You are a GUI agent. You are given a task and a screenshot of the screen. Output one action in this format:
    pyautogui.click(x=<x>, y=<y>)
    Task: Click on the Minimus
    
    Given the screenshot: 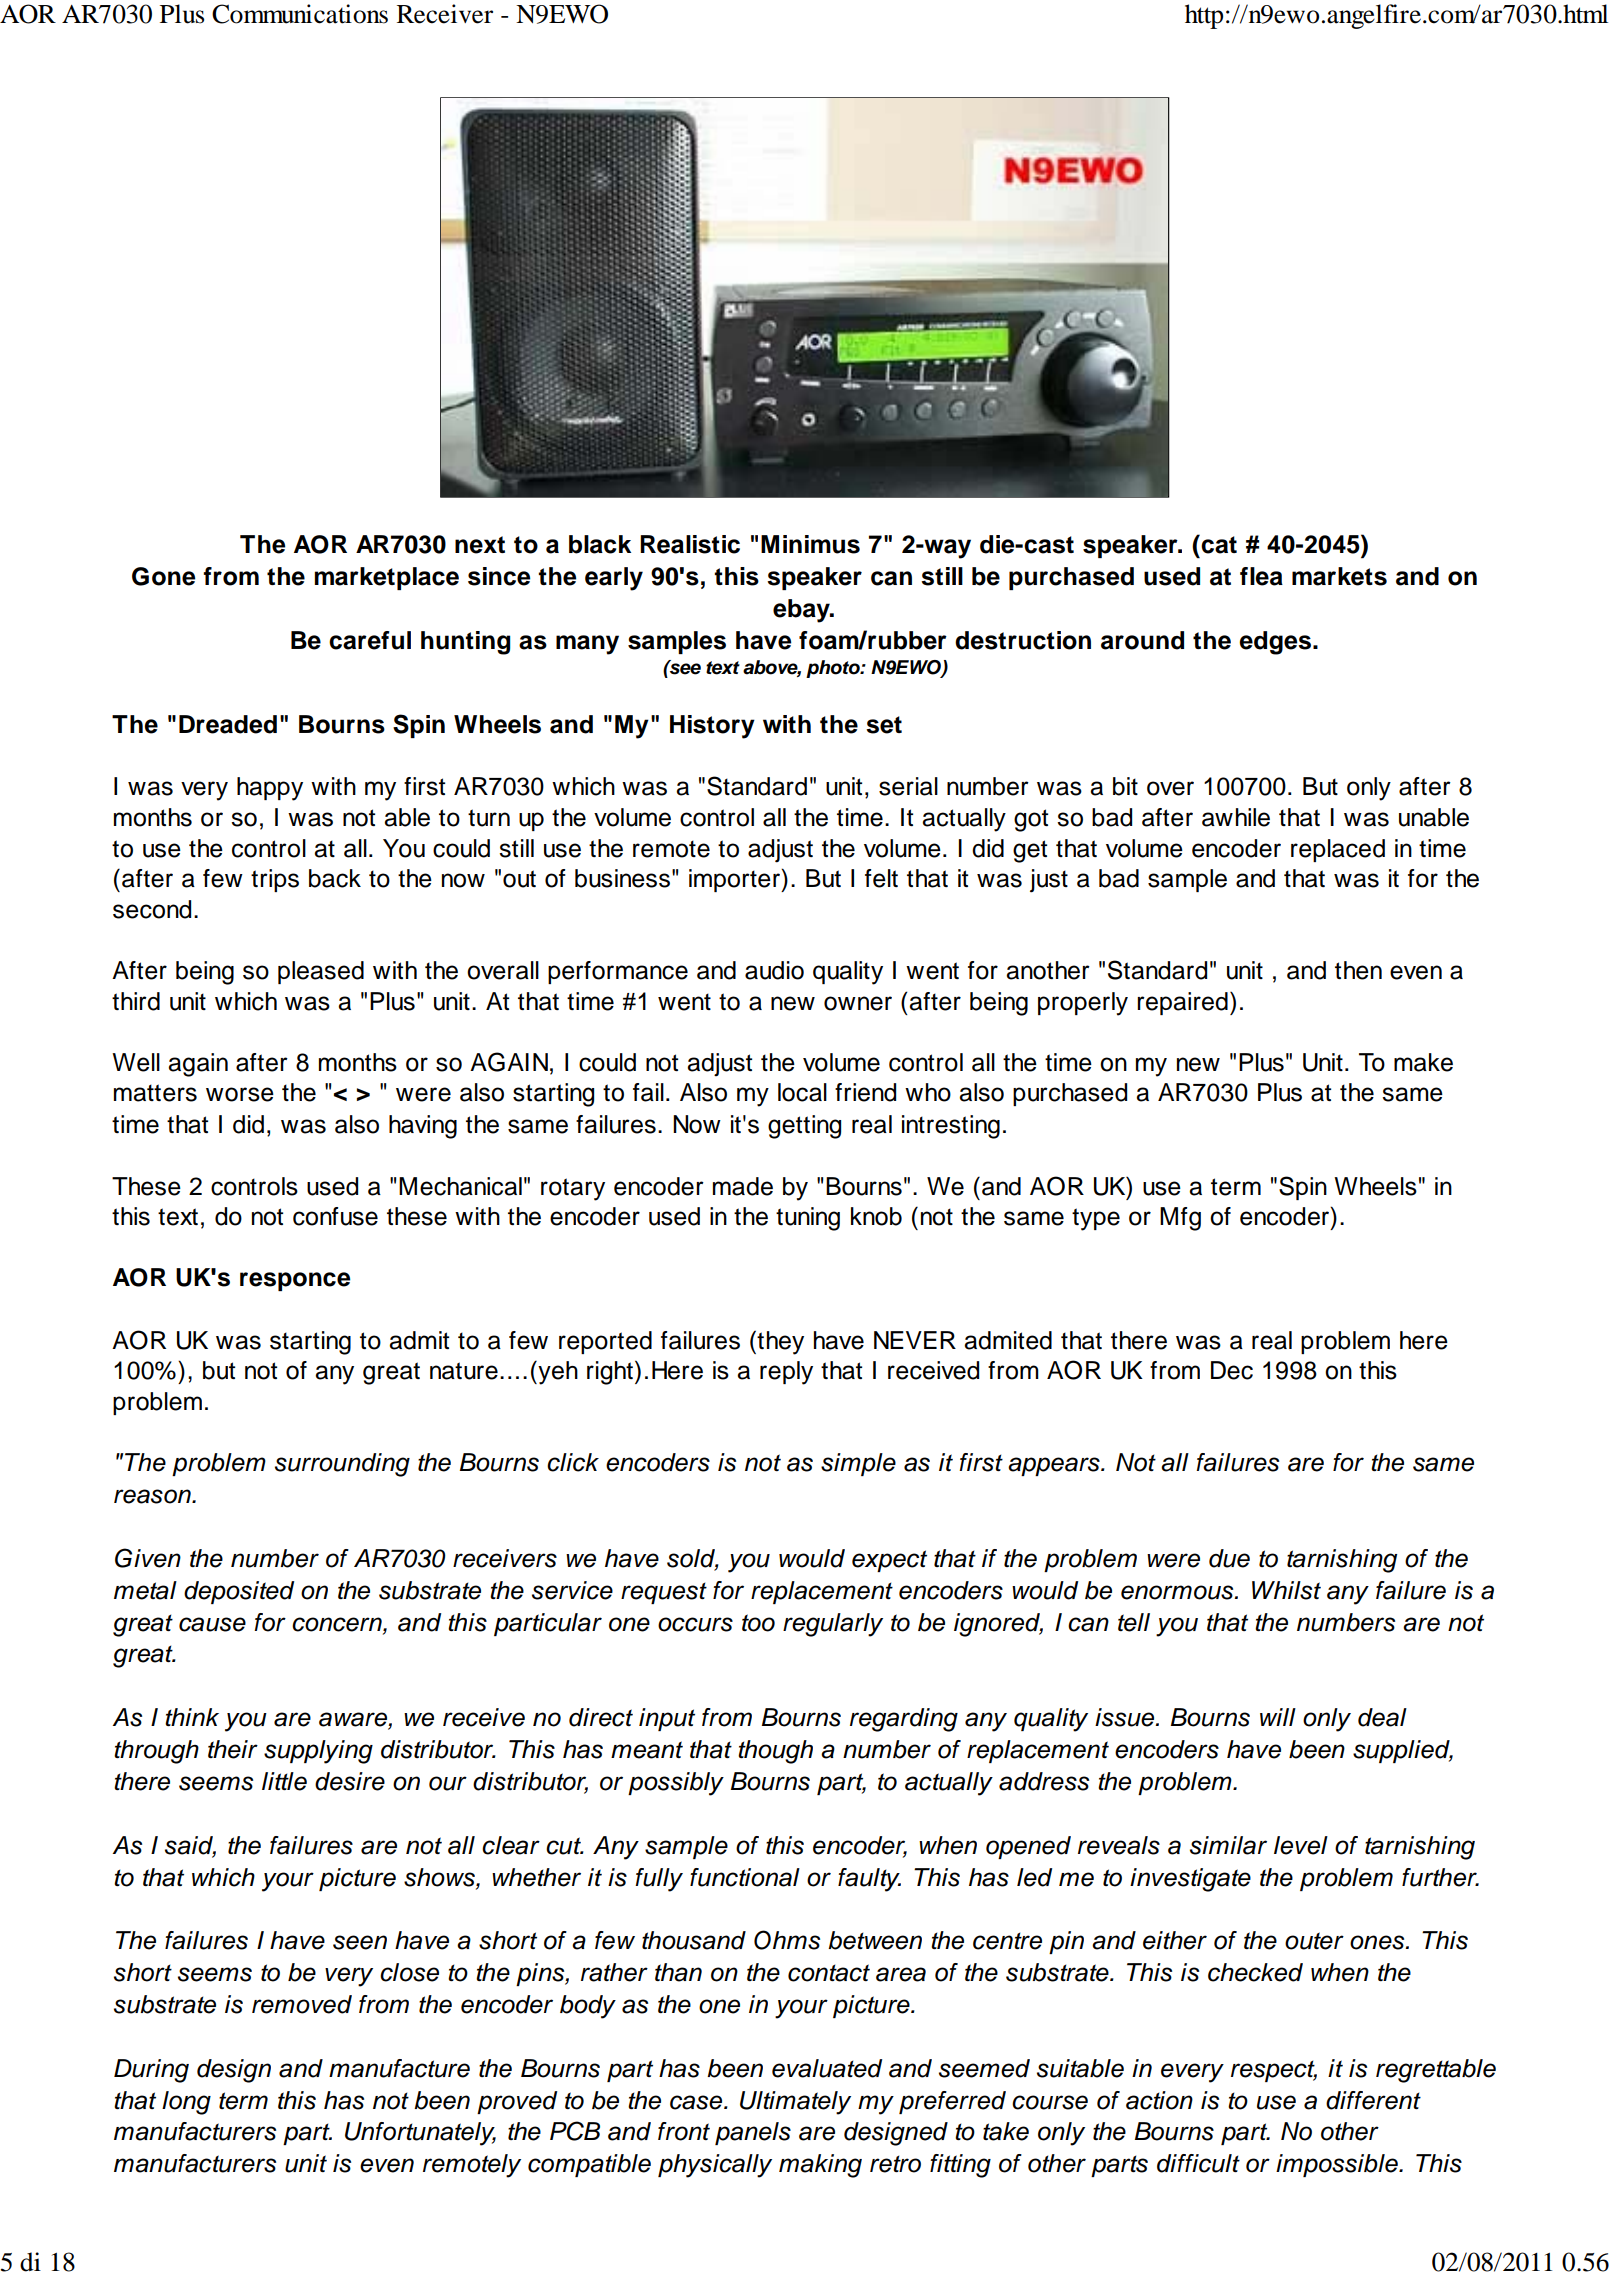 What is the action you would take?
    pyautogui.click(x=810, y=544)
